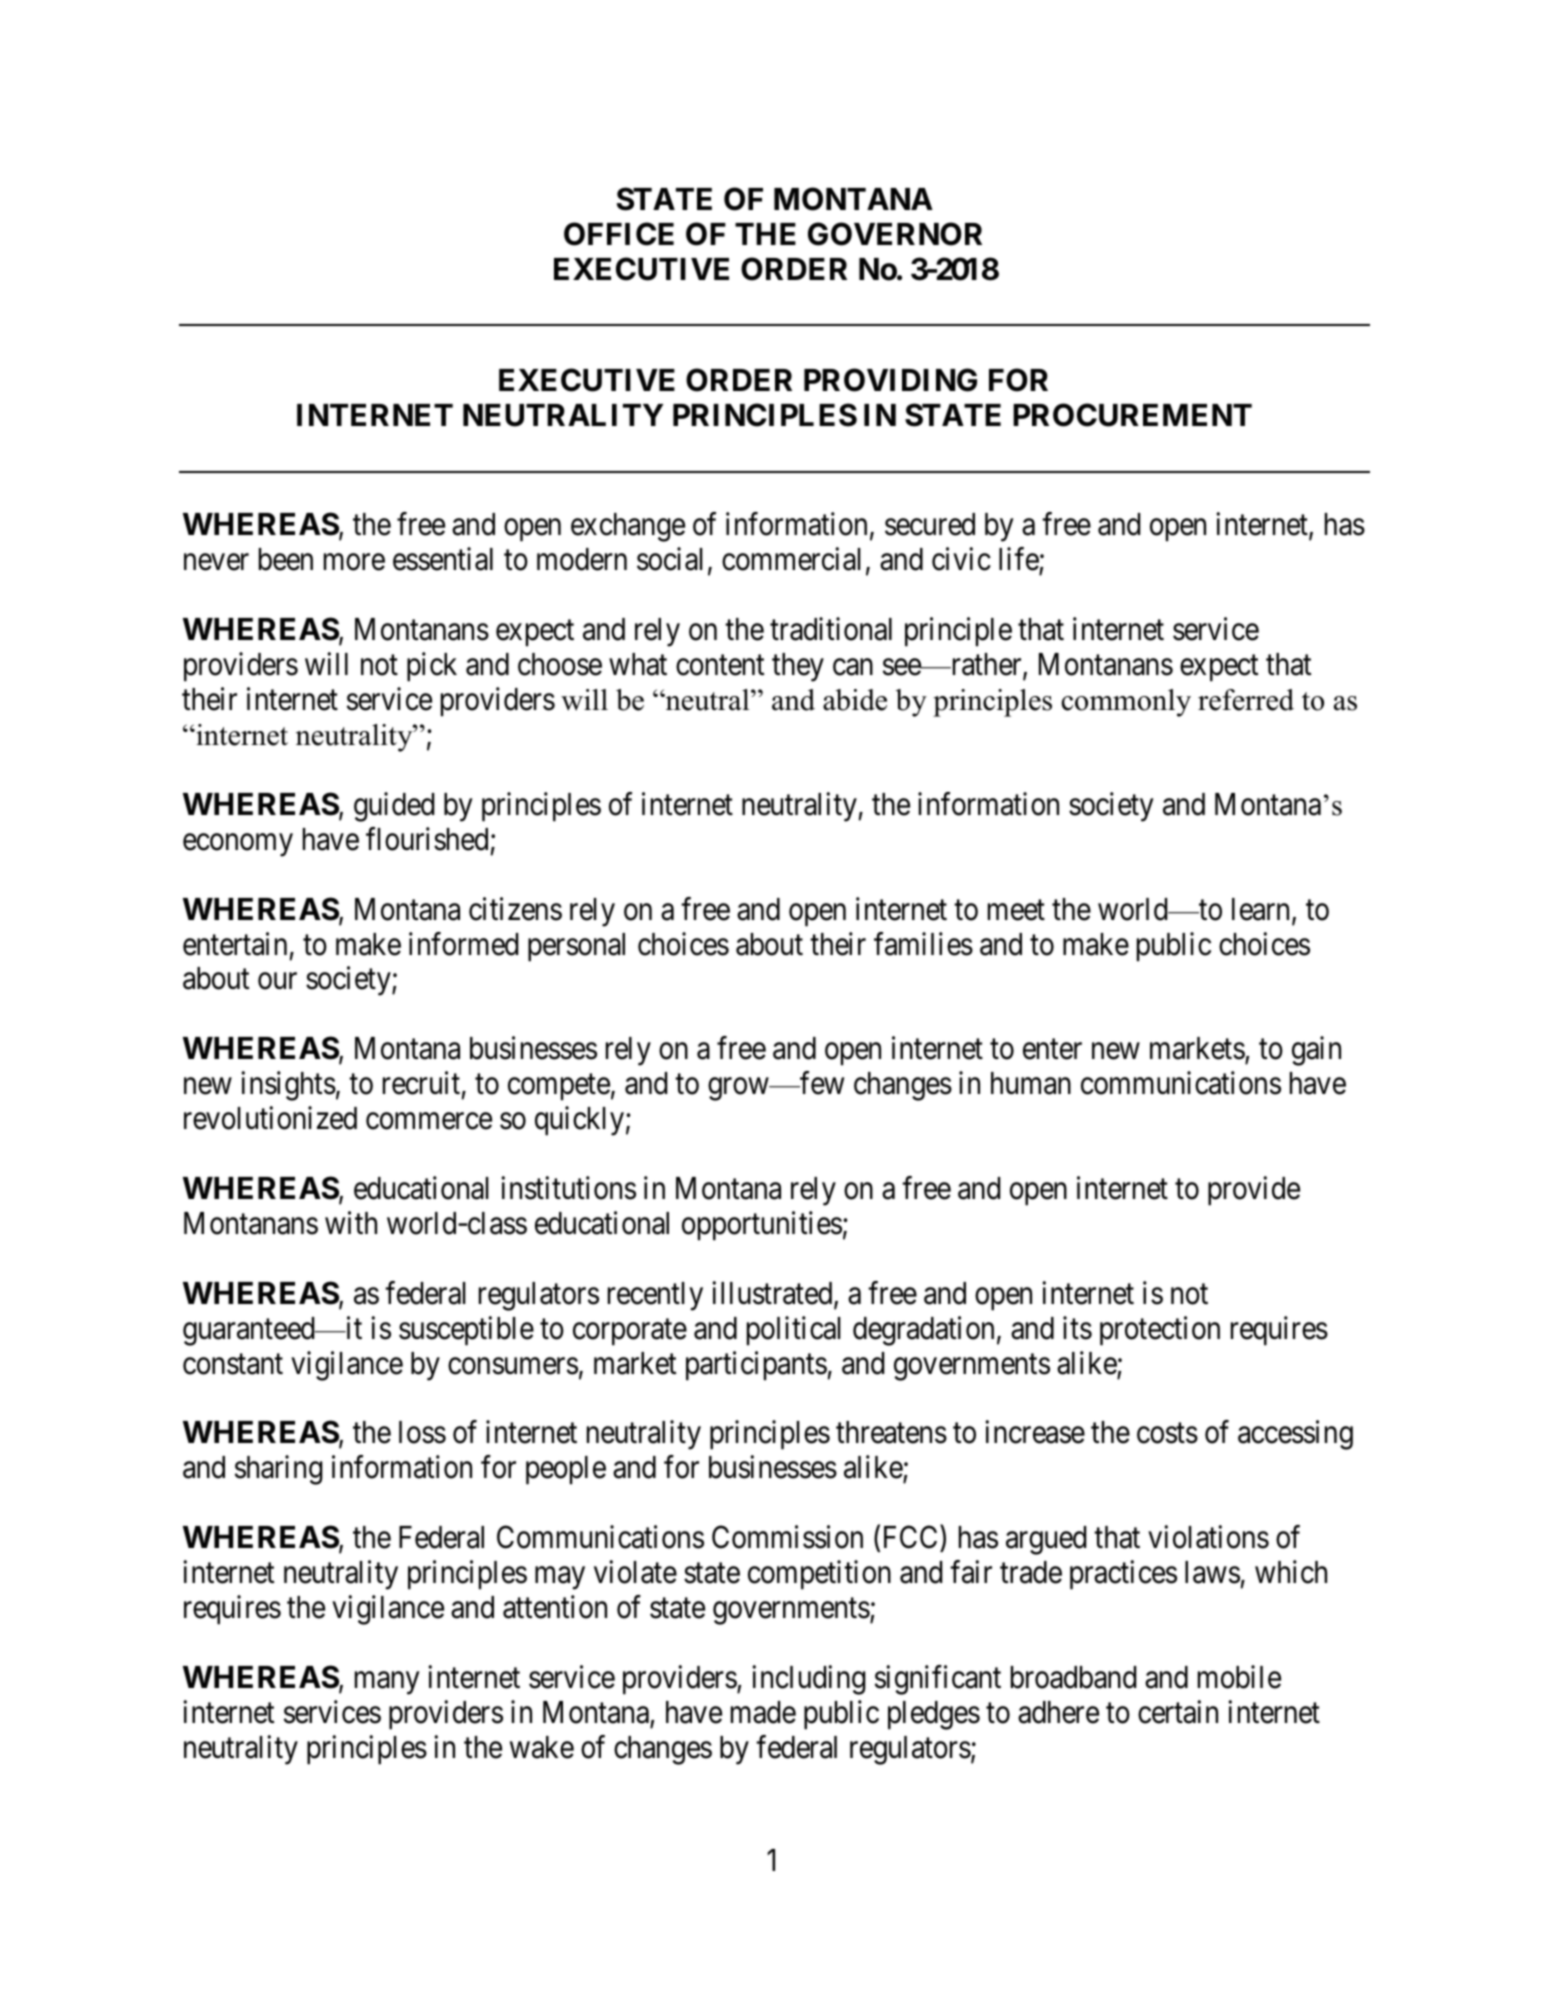  What do you see at coordinates (1246, 700) in the screenshot?
I see `referred` at bounding box center [1246, 700].
